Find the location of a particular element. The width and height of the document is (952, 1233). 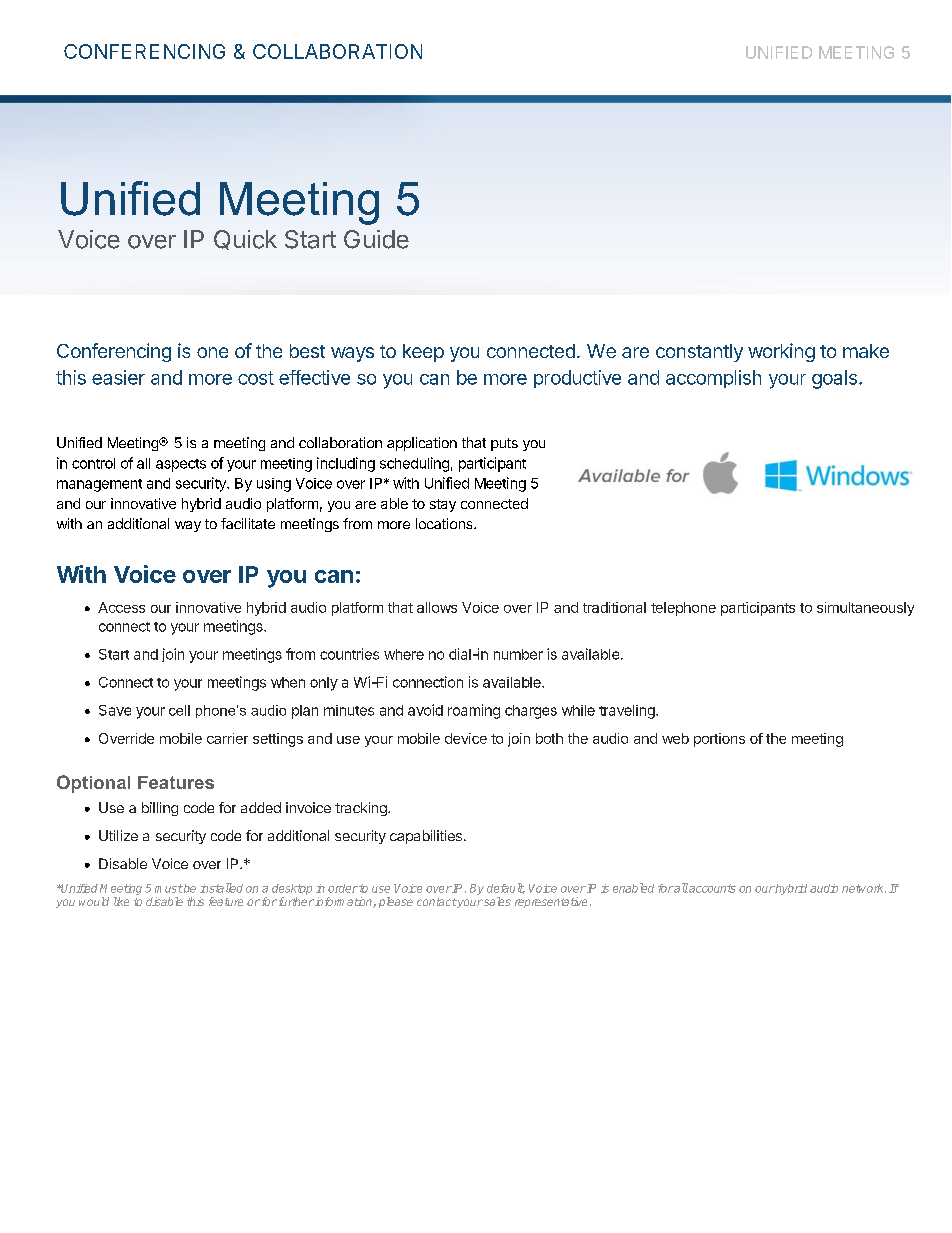

working is located at coordinates (781, 352).
